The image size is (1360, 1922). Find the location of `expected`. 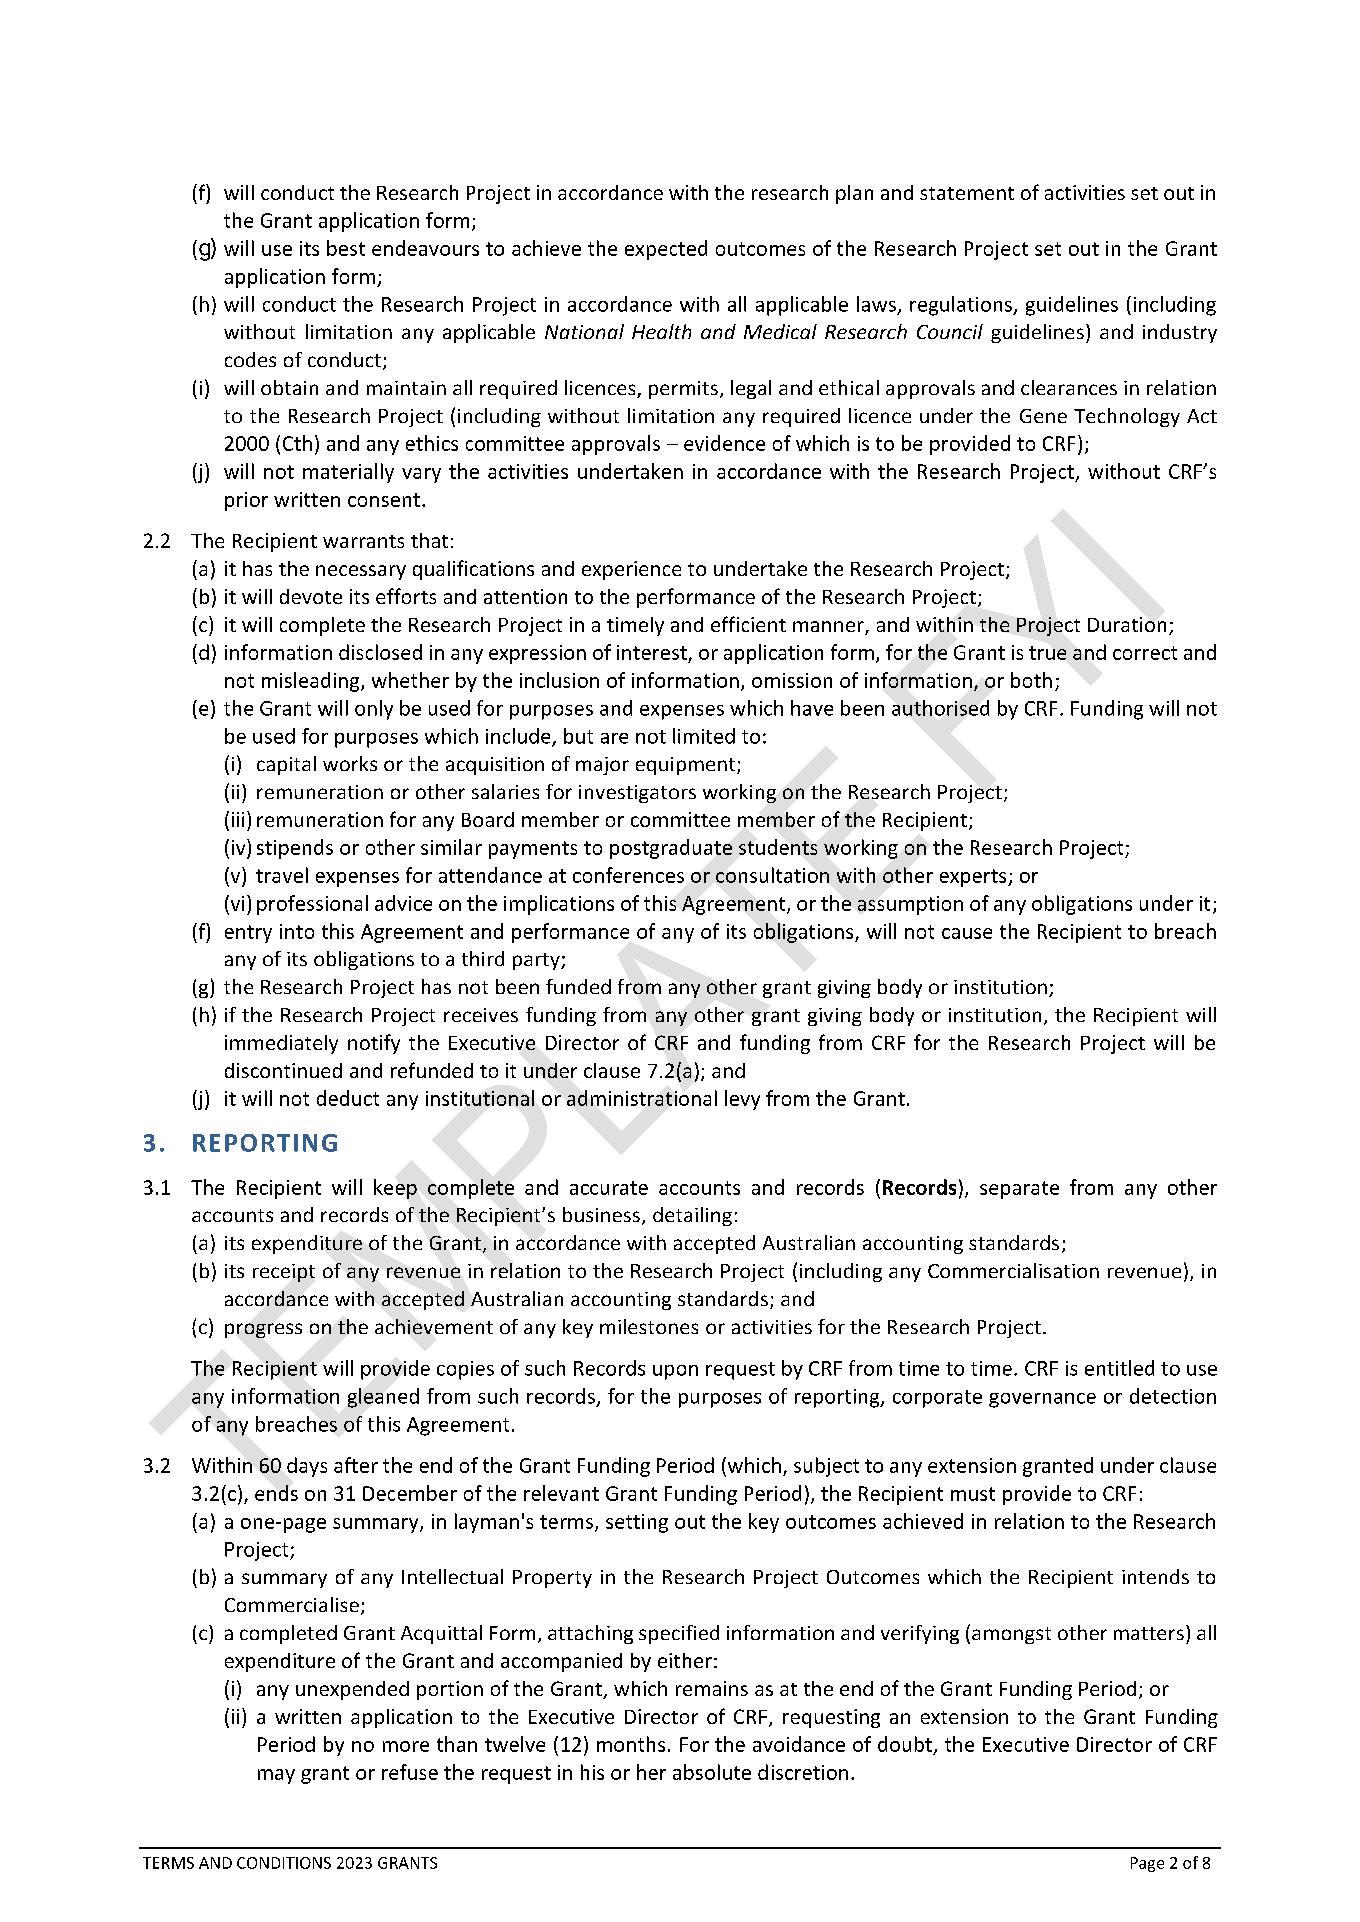

expected is located at coordinates (666, 250).
